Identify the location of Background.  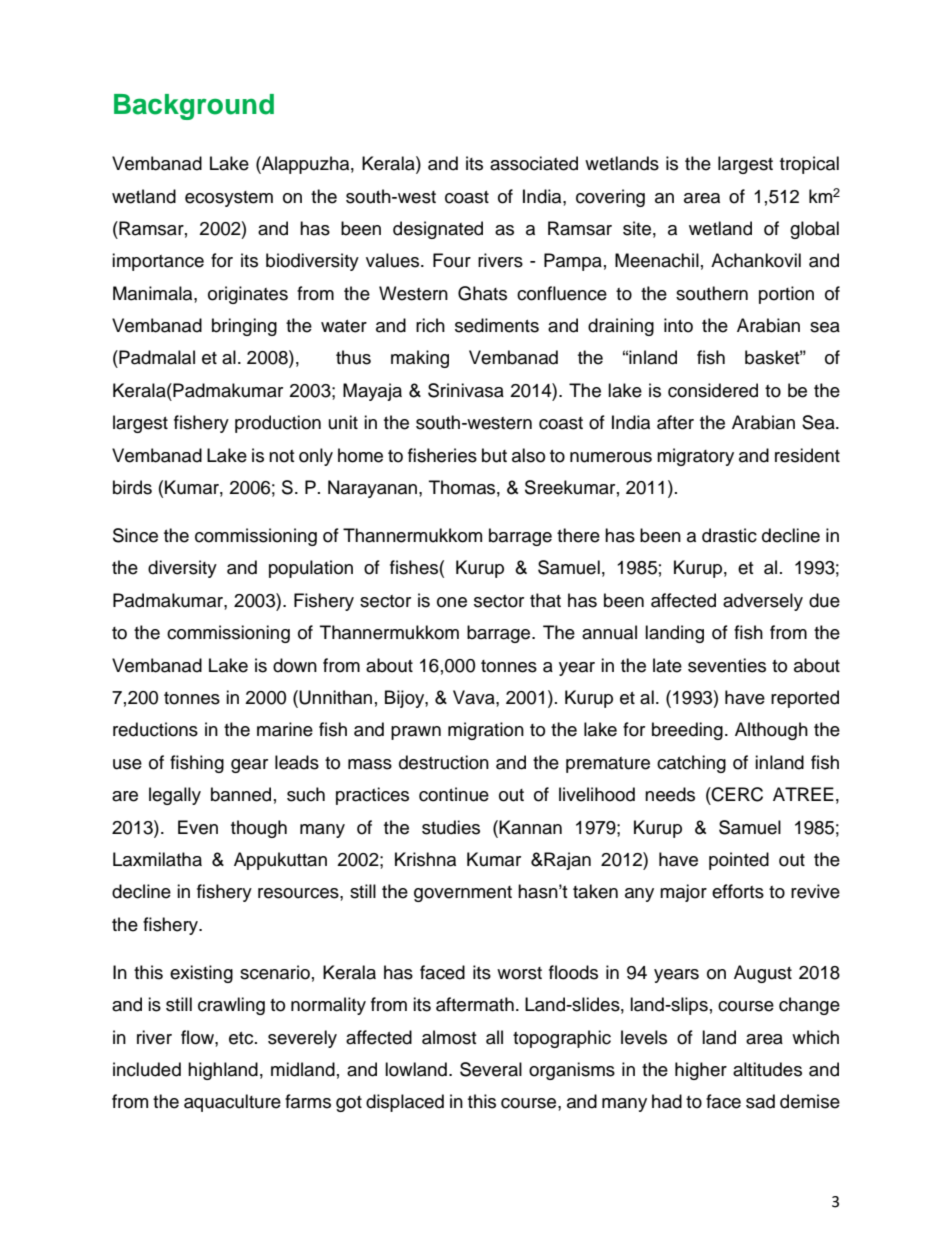
(194, 107).
